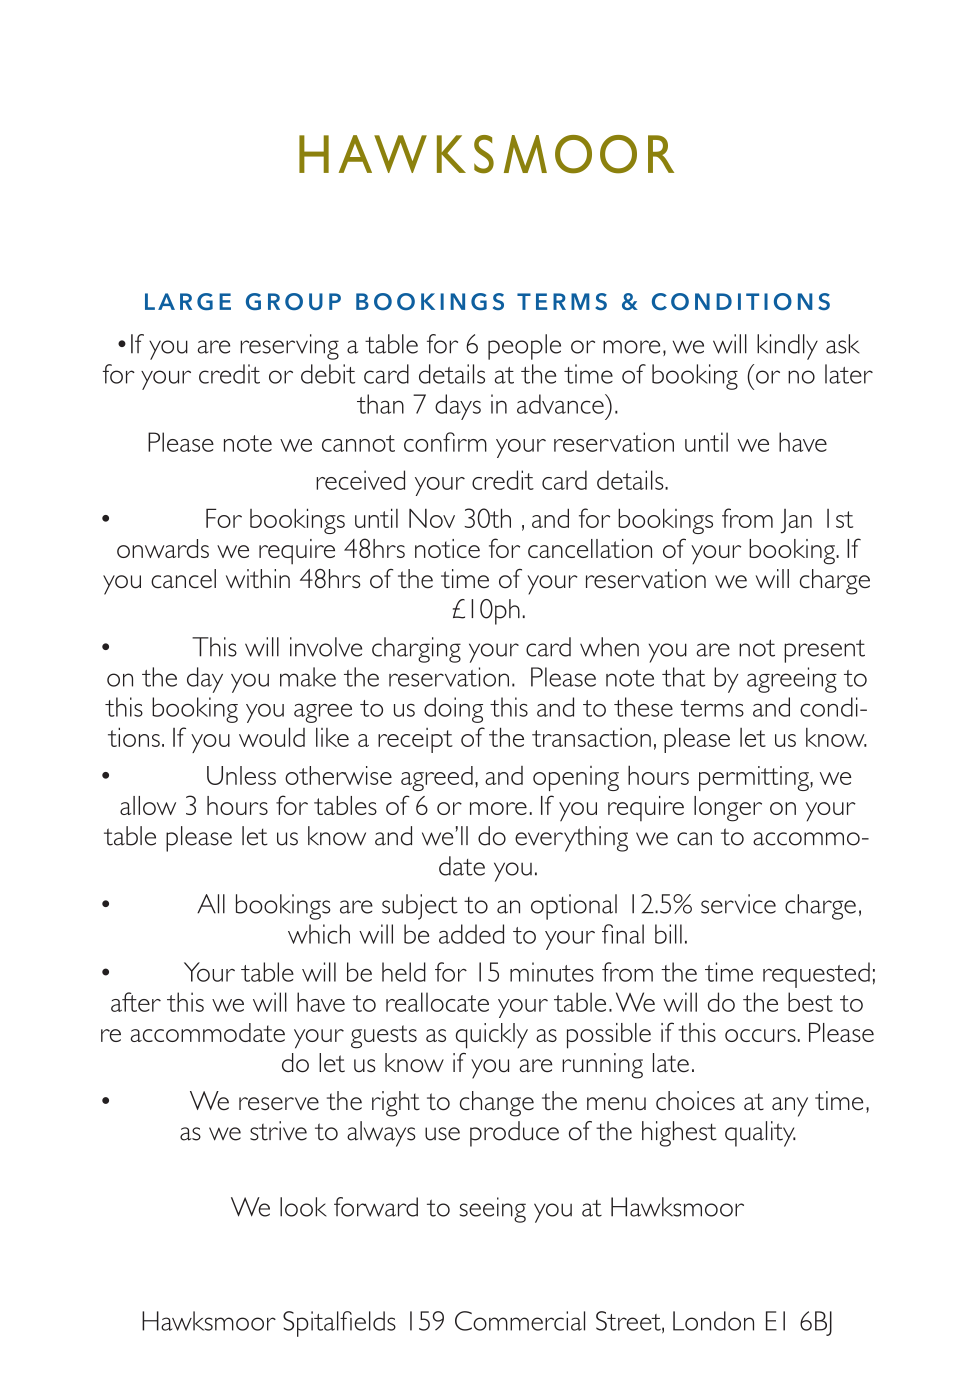  Describe the element at coordinates (520, 1321) in the screenshot. I see `Commercial` at that location.
